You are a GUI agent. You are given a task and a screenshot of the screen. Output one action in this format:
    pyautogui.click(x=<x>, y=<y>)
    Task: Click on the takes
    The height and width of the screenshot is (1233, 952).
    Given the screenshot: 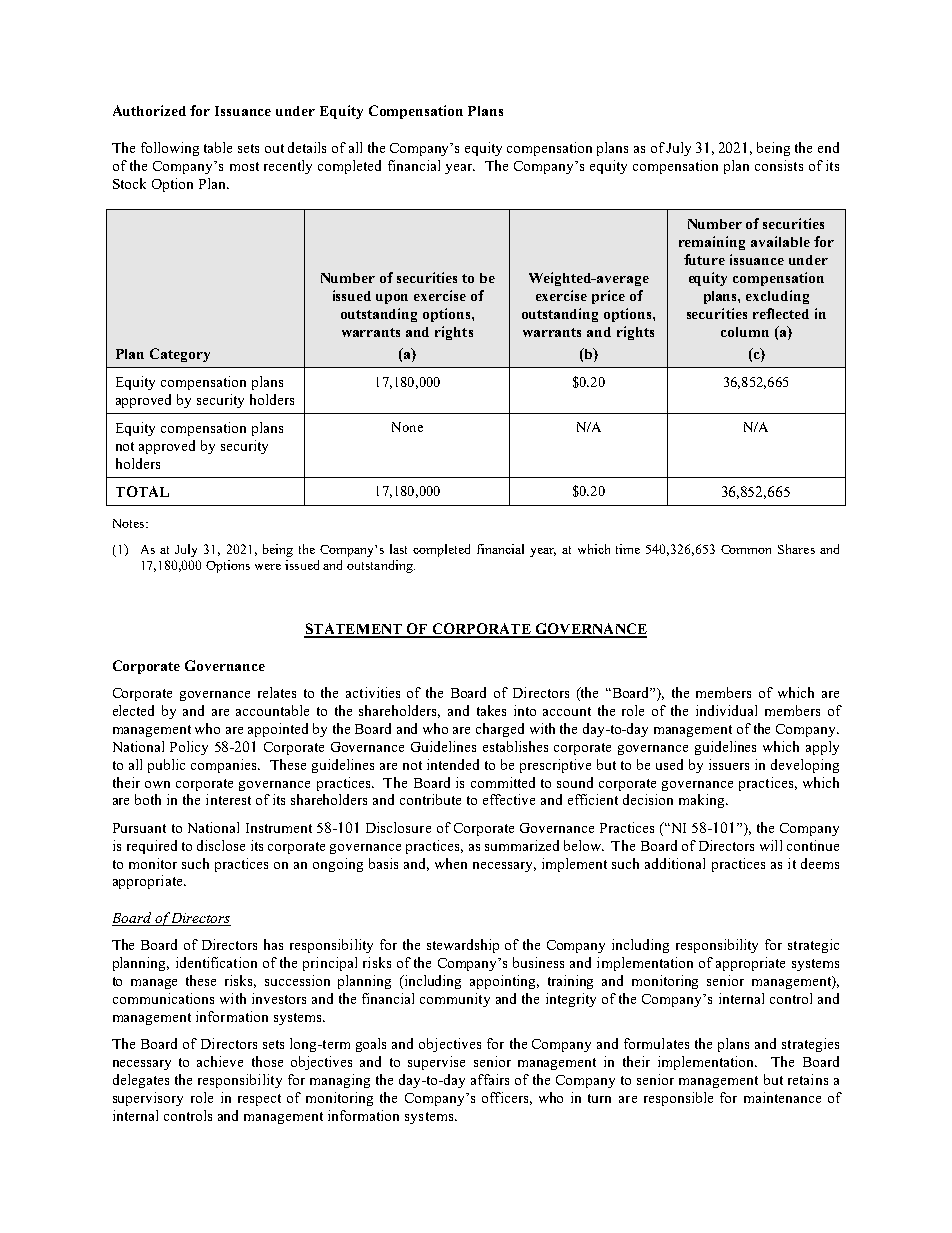 What is the action you would take?
    pyautogui.click(x=491, y=710)
